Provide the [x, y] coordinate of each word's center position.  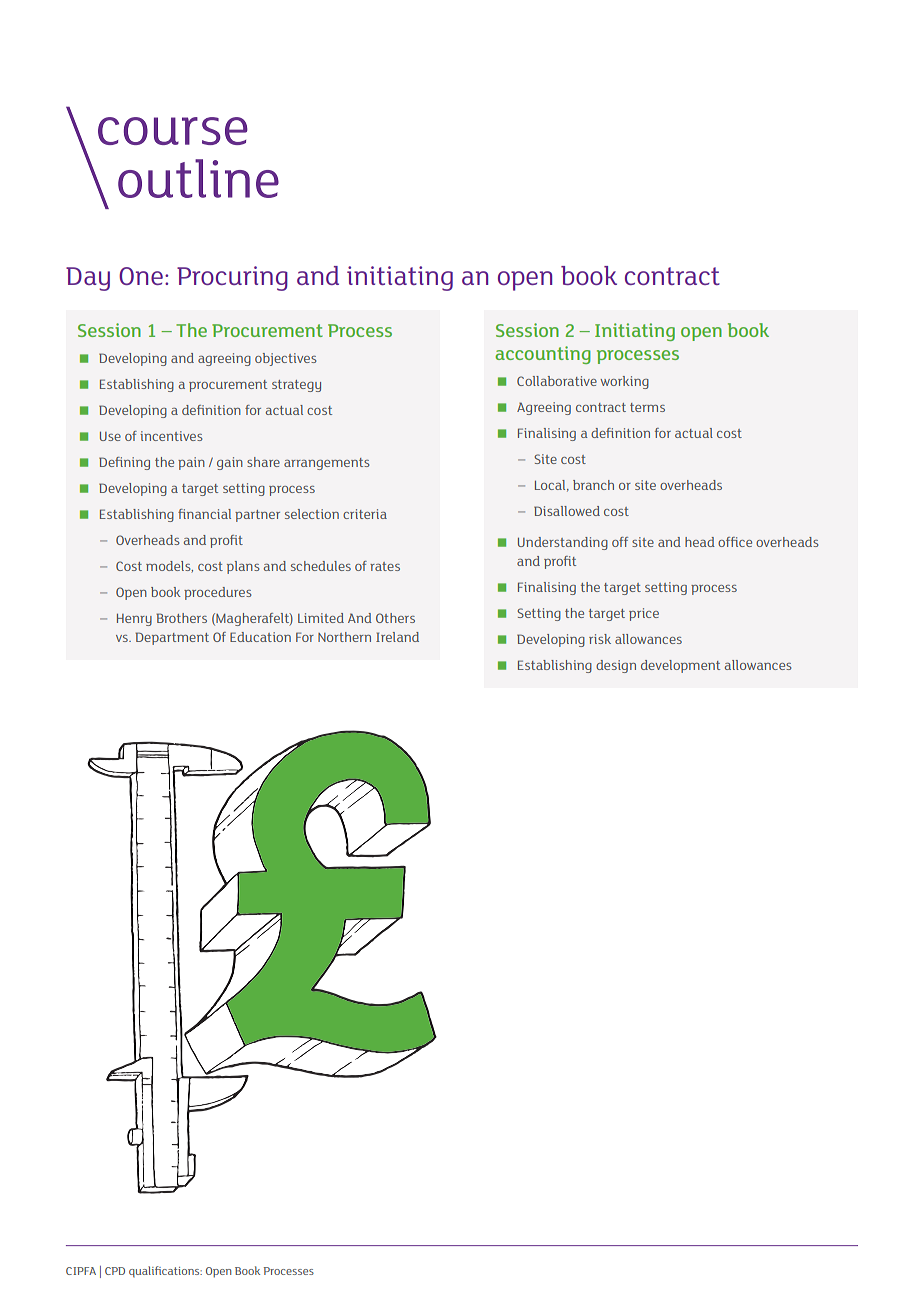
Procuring [232, 278]
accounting [543, 355]
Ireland [397, 637]
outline [198, 178]
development [680, 666]
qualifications [165, 1271]
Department [172, 638]
